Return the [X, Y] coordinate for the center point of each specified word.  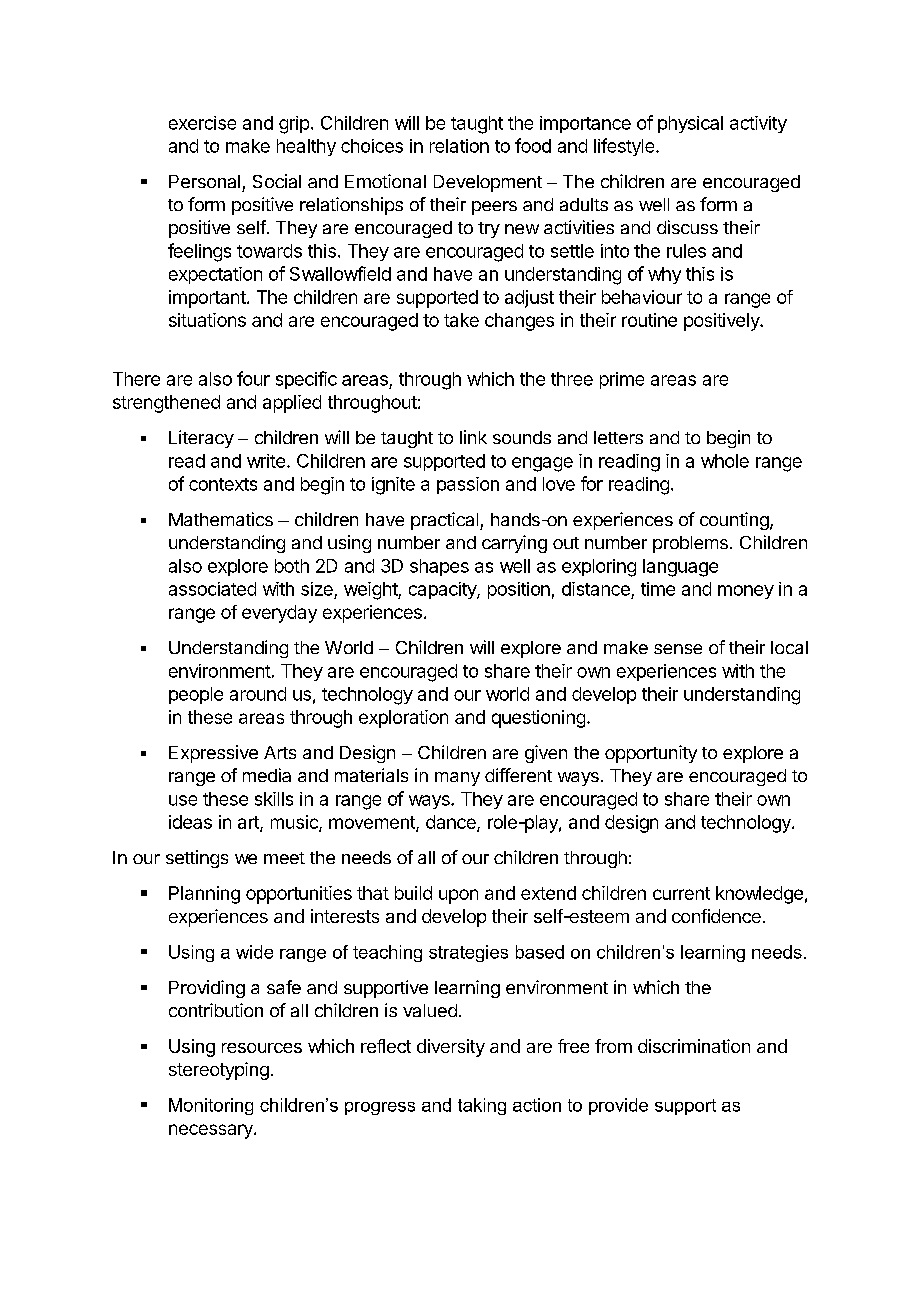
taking [482, 1106]
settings [197, 859]
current [681, 893]
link [473, 437]
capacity [443, 590]
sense [678, 649]
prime [622, 380]
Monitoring [211, 1106]
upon [458, 896]
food [533, 145]
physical [690, 124]
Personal [204, 181]
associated [212, 589]
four [253, 378]
